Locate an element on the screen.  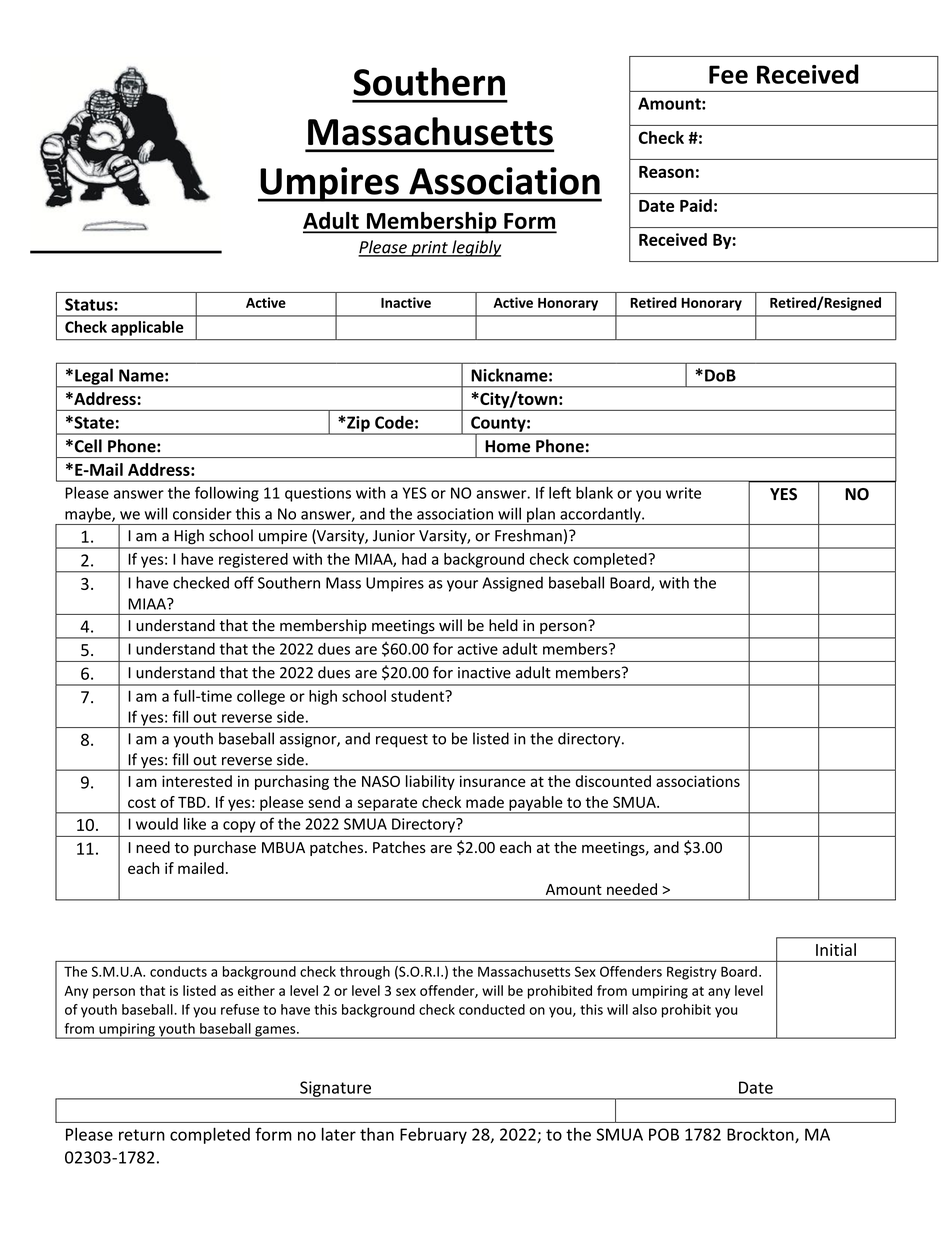
Home is located at coordinates (507, 446).
